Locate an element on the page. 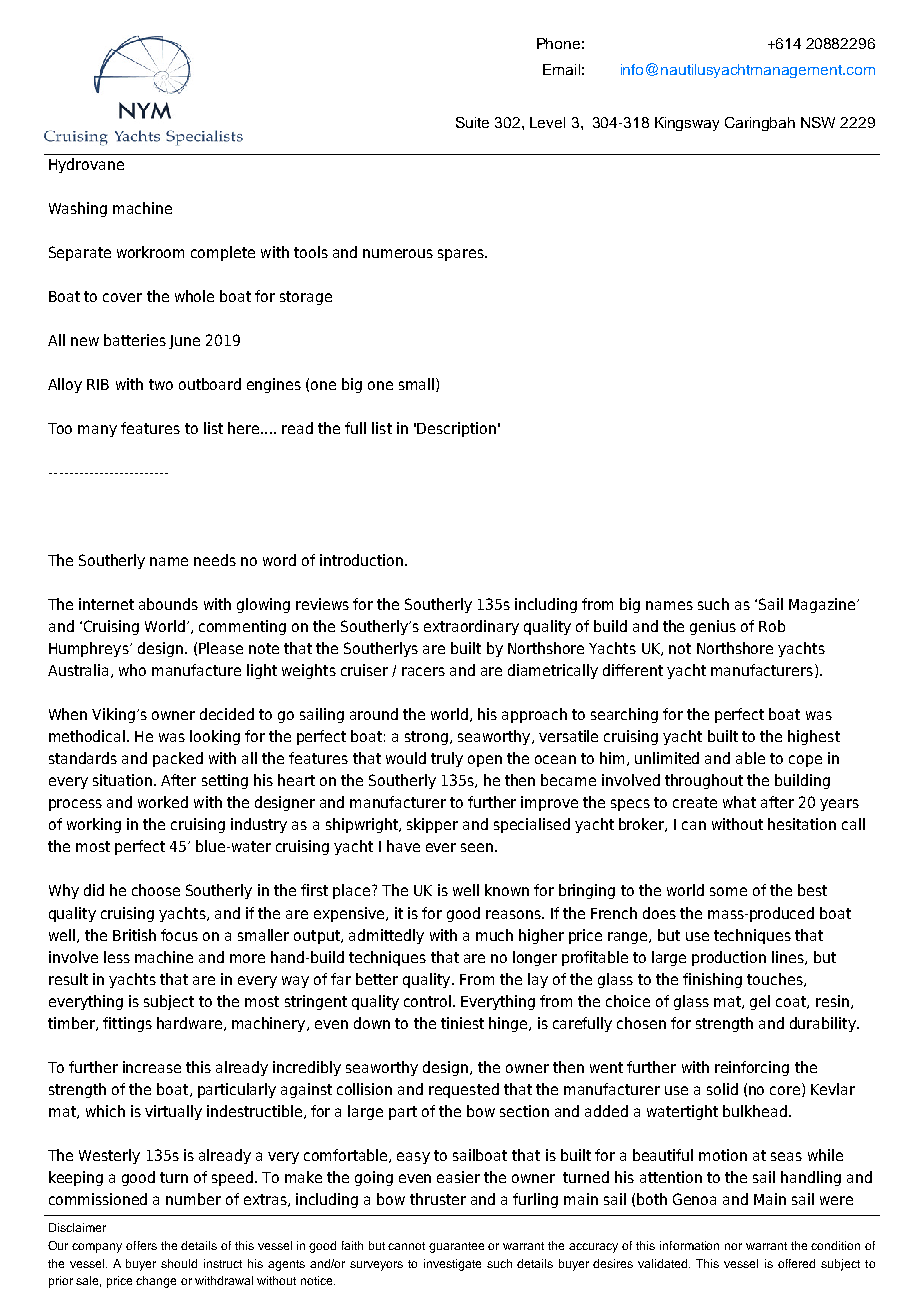 This image has width=924, height=1308. Suite is located at coordinates (472, 122).
